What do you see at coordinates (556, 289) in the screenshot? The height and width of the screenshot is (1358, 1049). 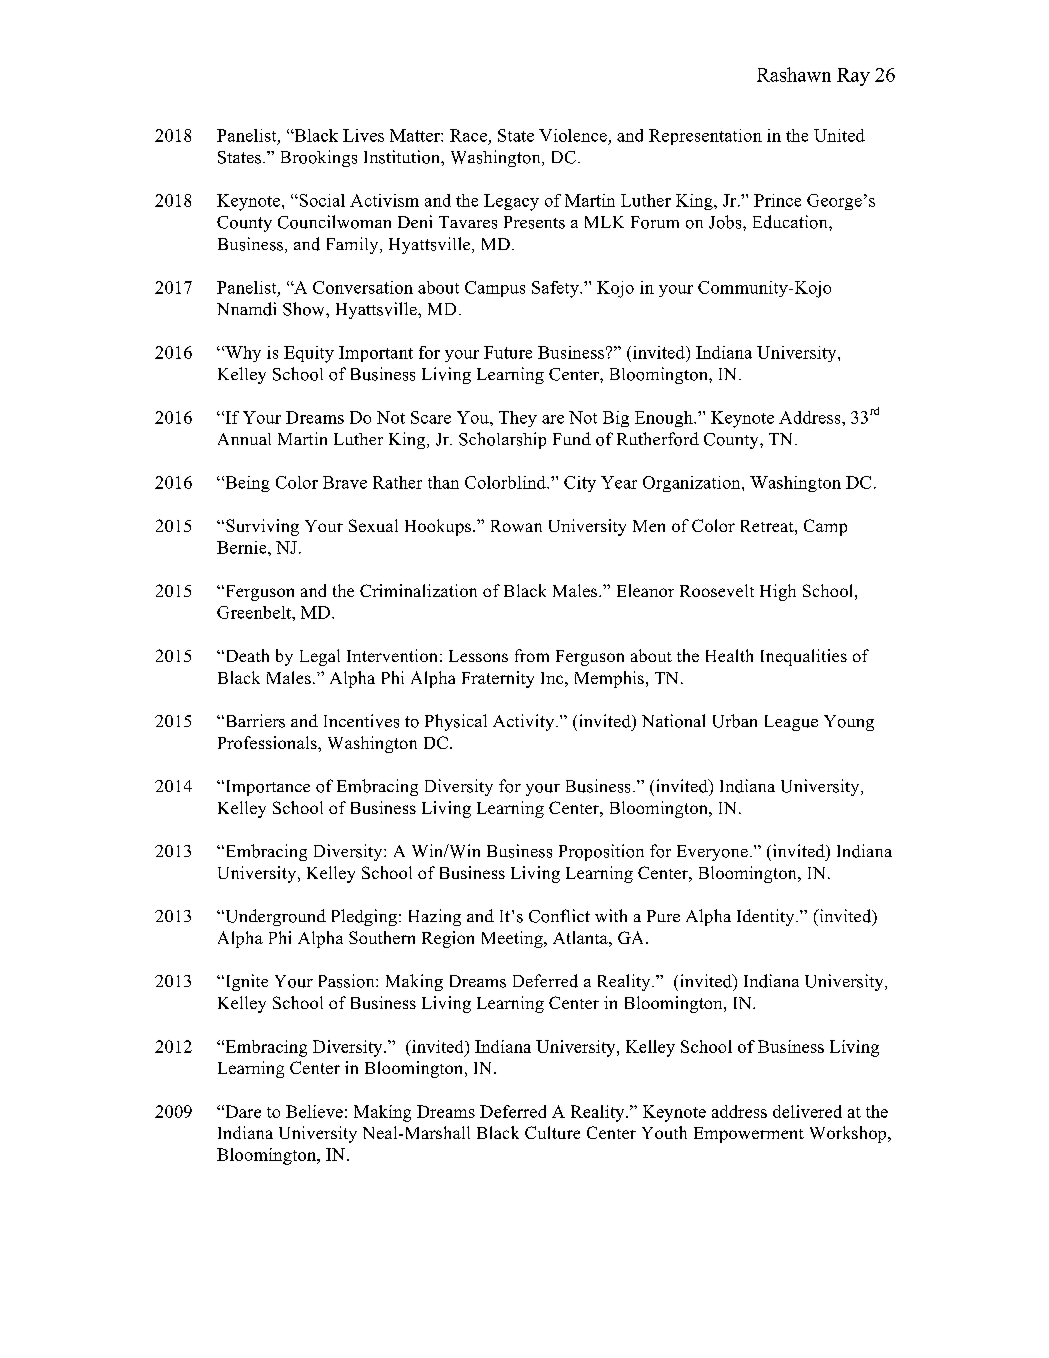 I see `Safety` at bounding box center [556, 289].
